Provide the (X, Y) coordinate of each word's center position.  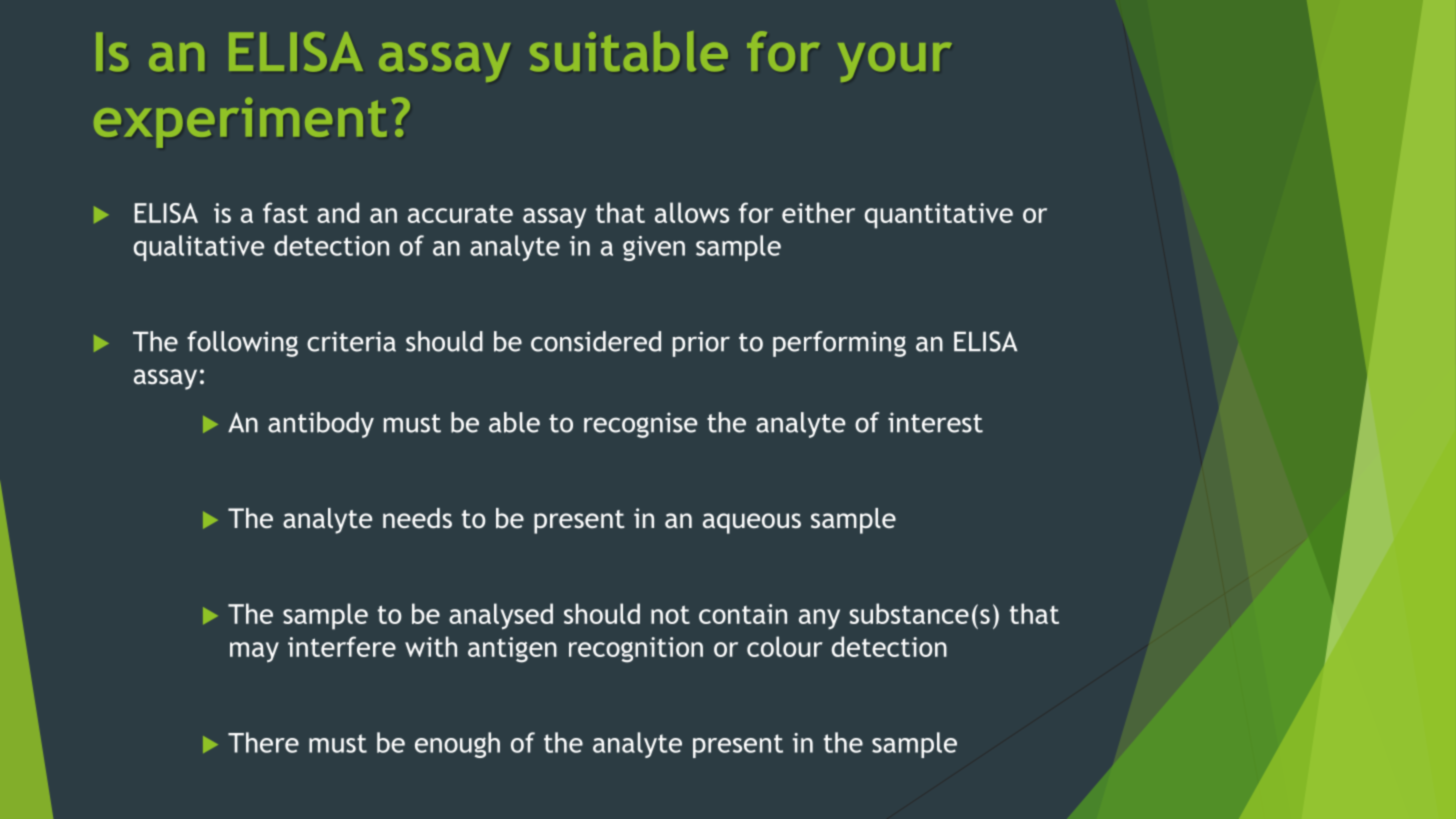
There (263, 742)
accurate (460, 214)
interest (935, 422)
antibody (321, 425)
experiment (240, 122)
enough (457, 745)
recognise (641, 425)
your (895, 62)
